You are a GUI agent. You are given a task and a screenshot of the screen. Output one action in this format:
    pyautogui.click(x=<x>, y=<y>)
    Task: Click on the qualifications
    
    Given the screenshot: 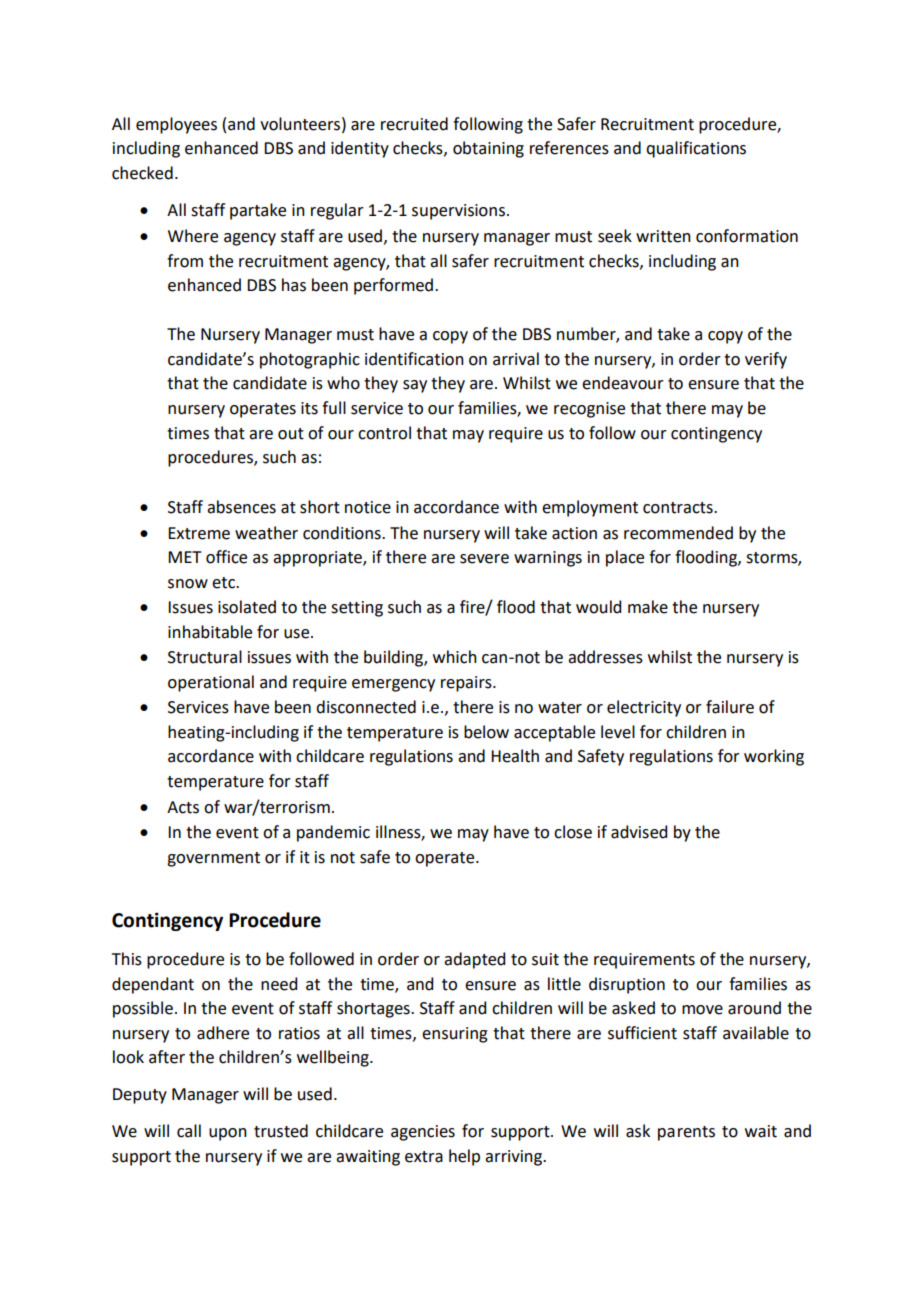 What is the action you would take?
    pyautogui.click(x=696, y=149)
